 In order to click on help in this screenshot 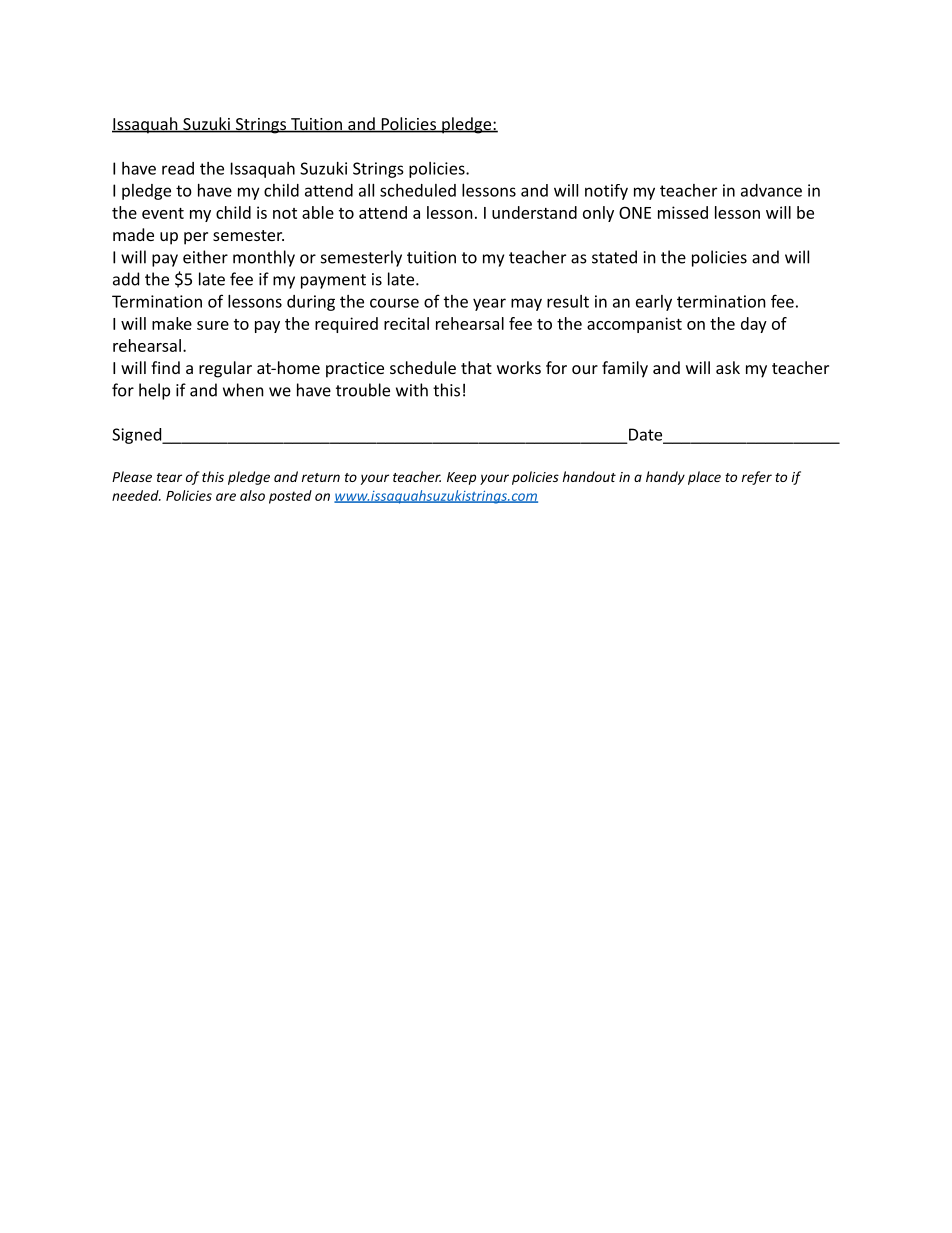, I will do `click(154, 391)`.
